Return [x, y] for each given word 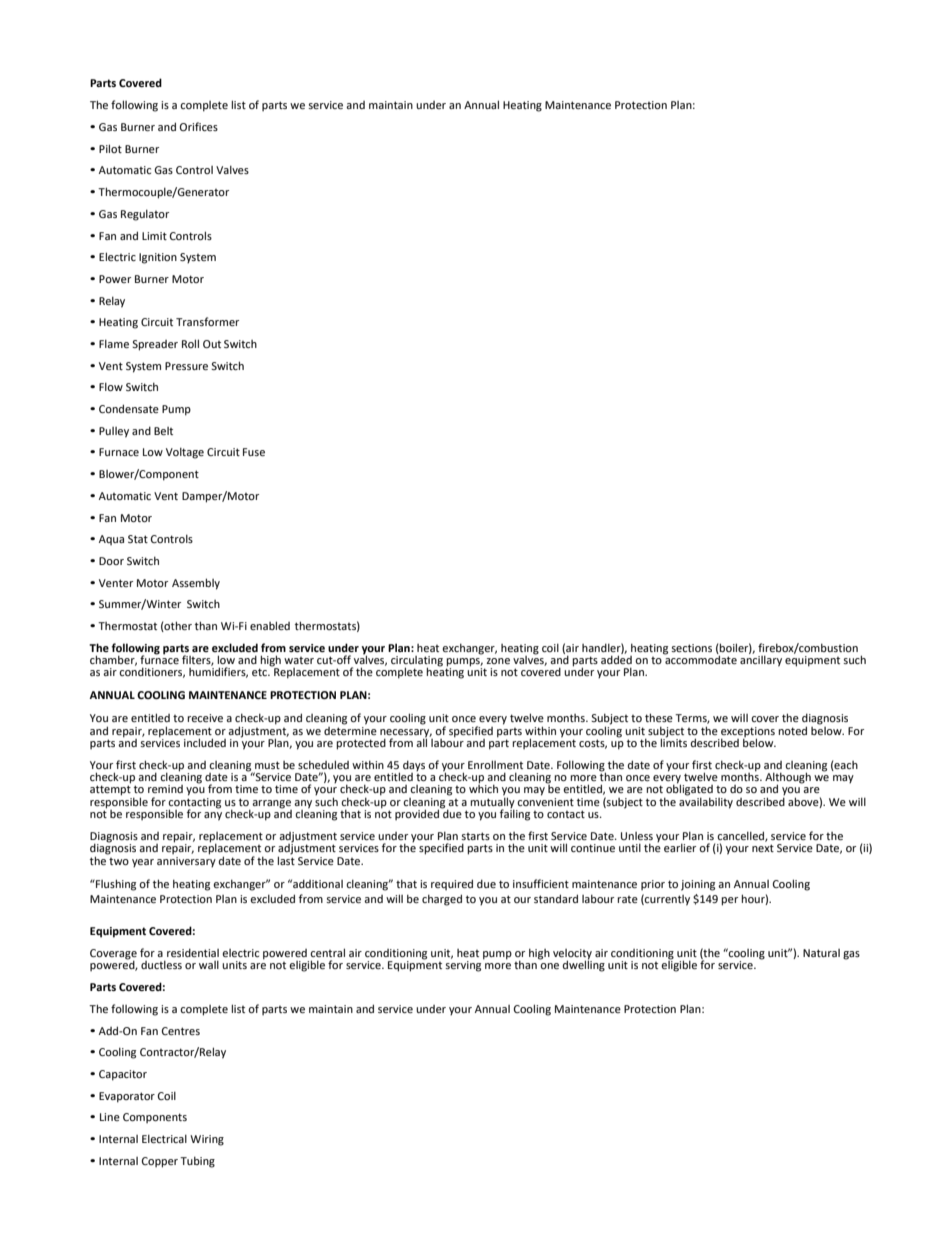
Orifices [199, 126]
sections [691, 648]
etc [261, 672]
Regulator [145, 215]
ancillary [761, 660]
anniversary [186, 861]
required [452, 884]
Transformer [207, 321]
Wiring [207, 1140]
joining [698, 885]
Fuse [254, 452]
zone [498, 661]
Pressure [186, 366]
